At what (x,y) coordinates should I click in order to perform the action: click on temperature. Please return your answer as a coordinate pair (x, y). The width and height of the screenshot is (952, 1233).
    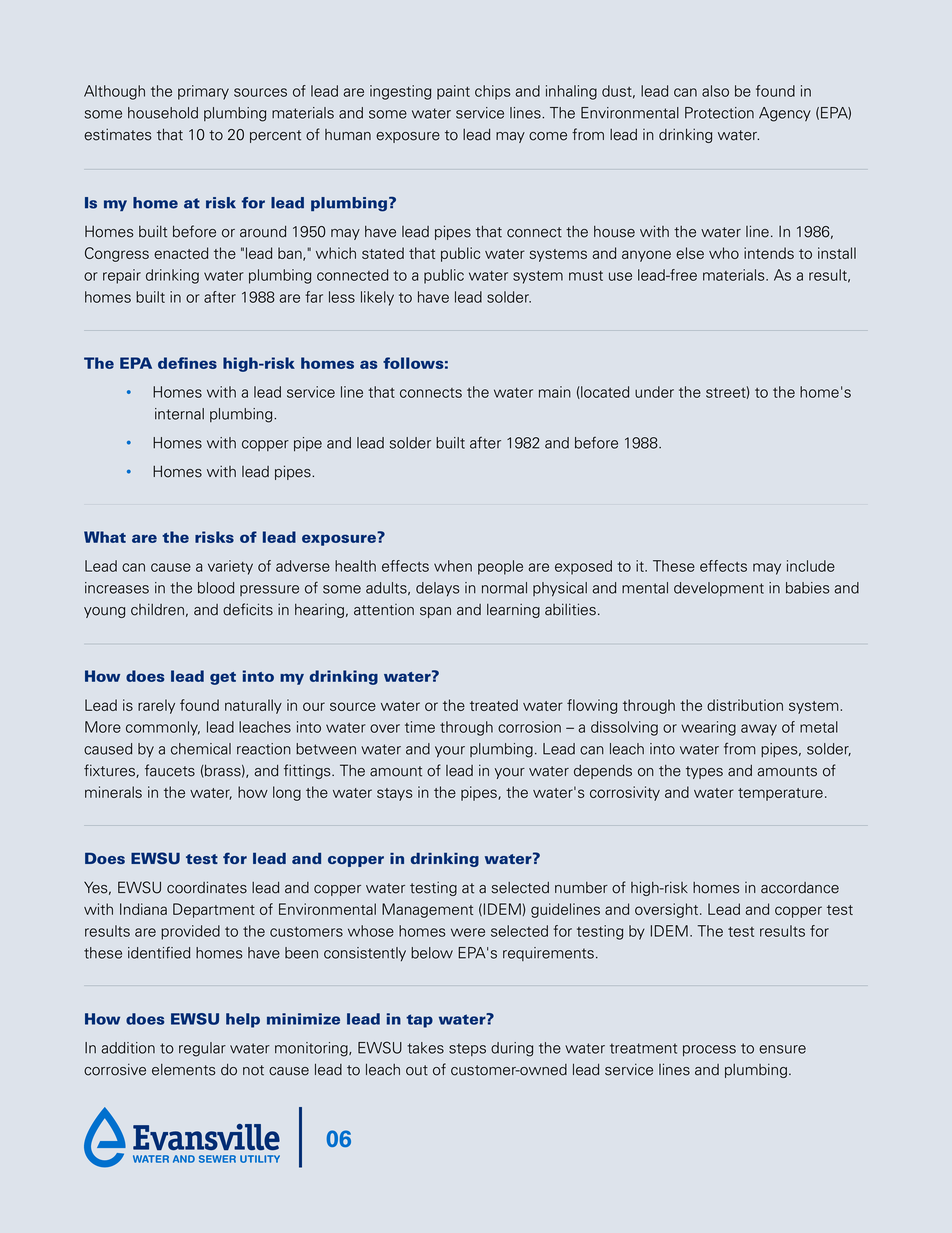
    Looking at the image, I should click on (780, 794).
